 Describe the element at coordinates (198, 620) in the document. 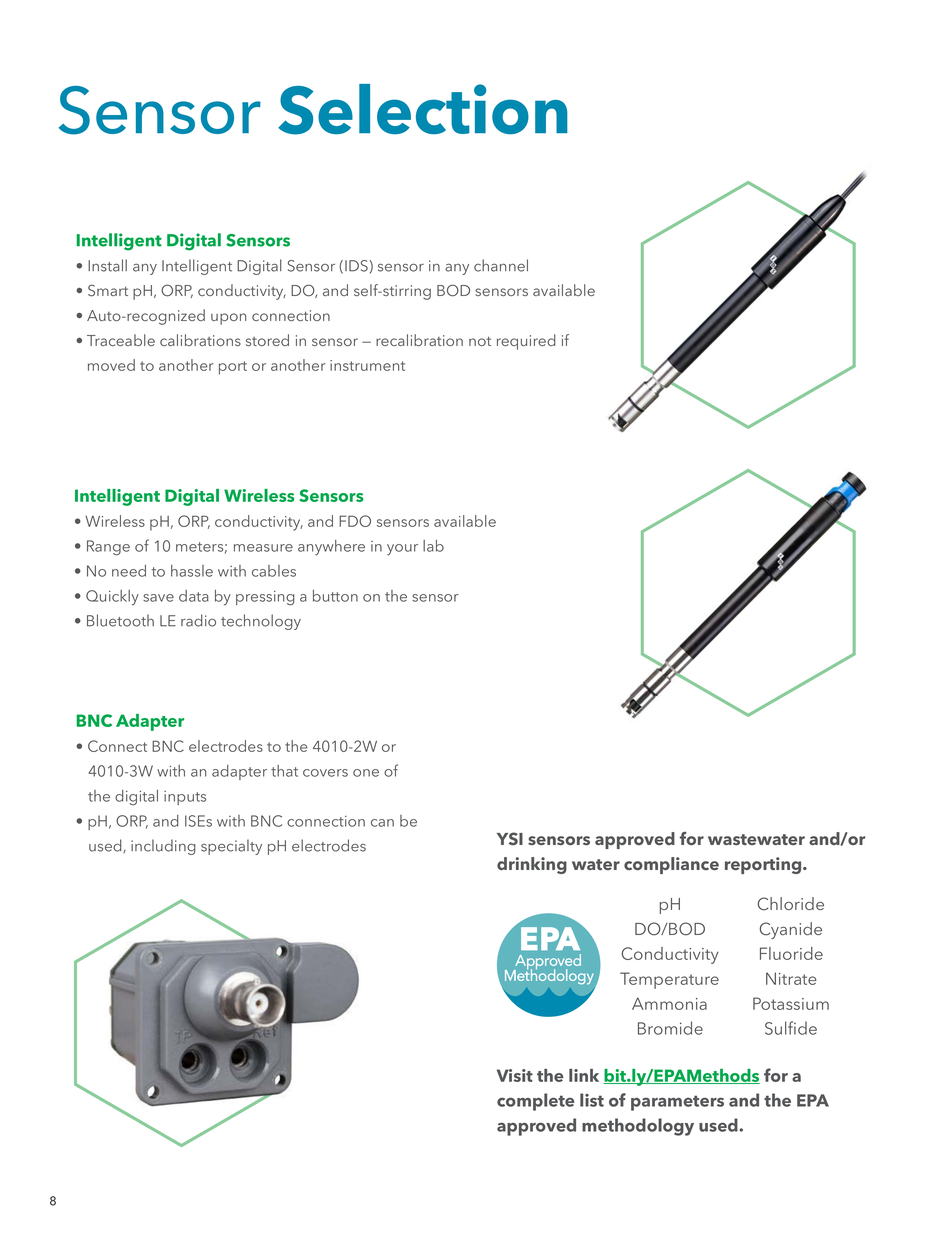

I see `radio` at that location.
